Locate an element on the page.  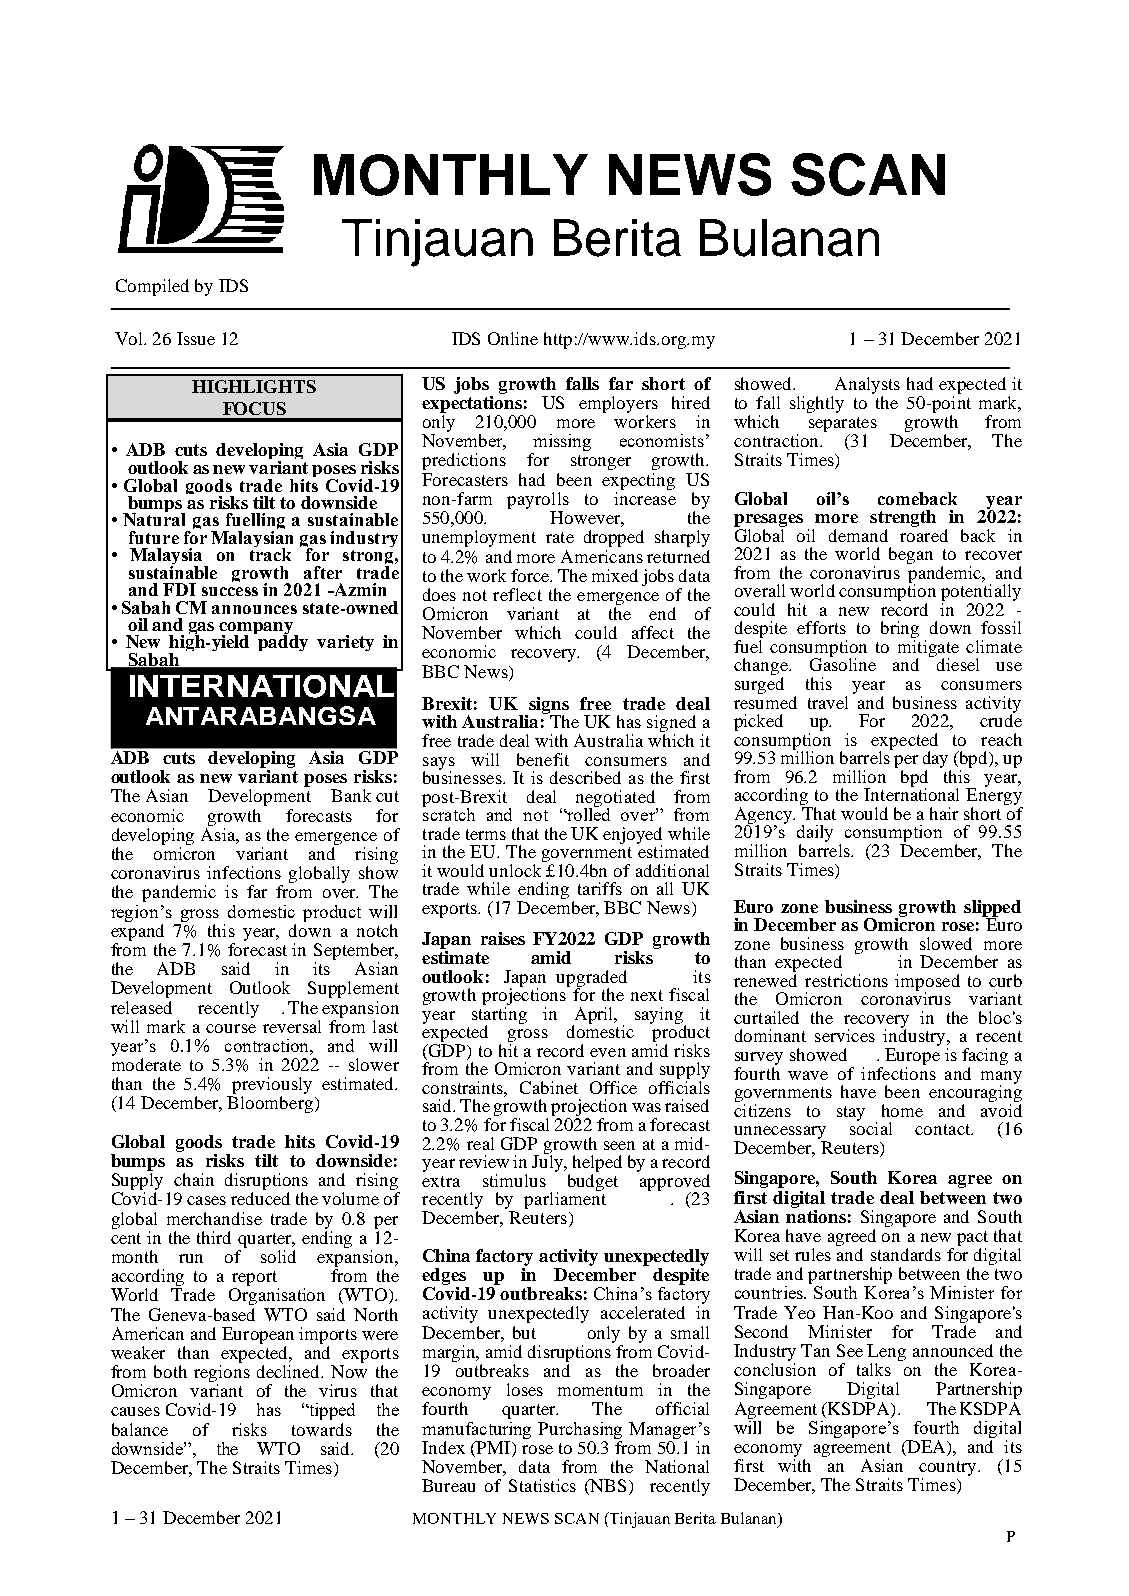
travel is located at coordinates (828, 702).
